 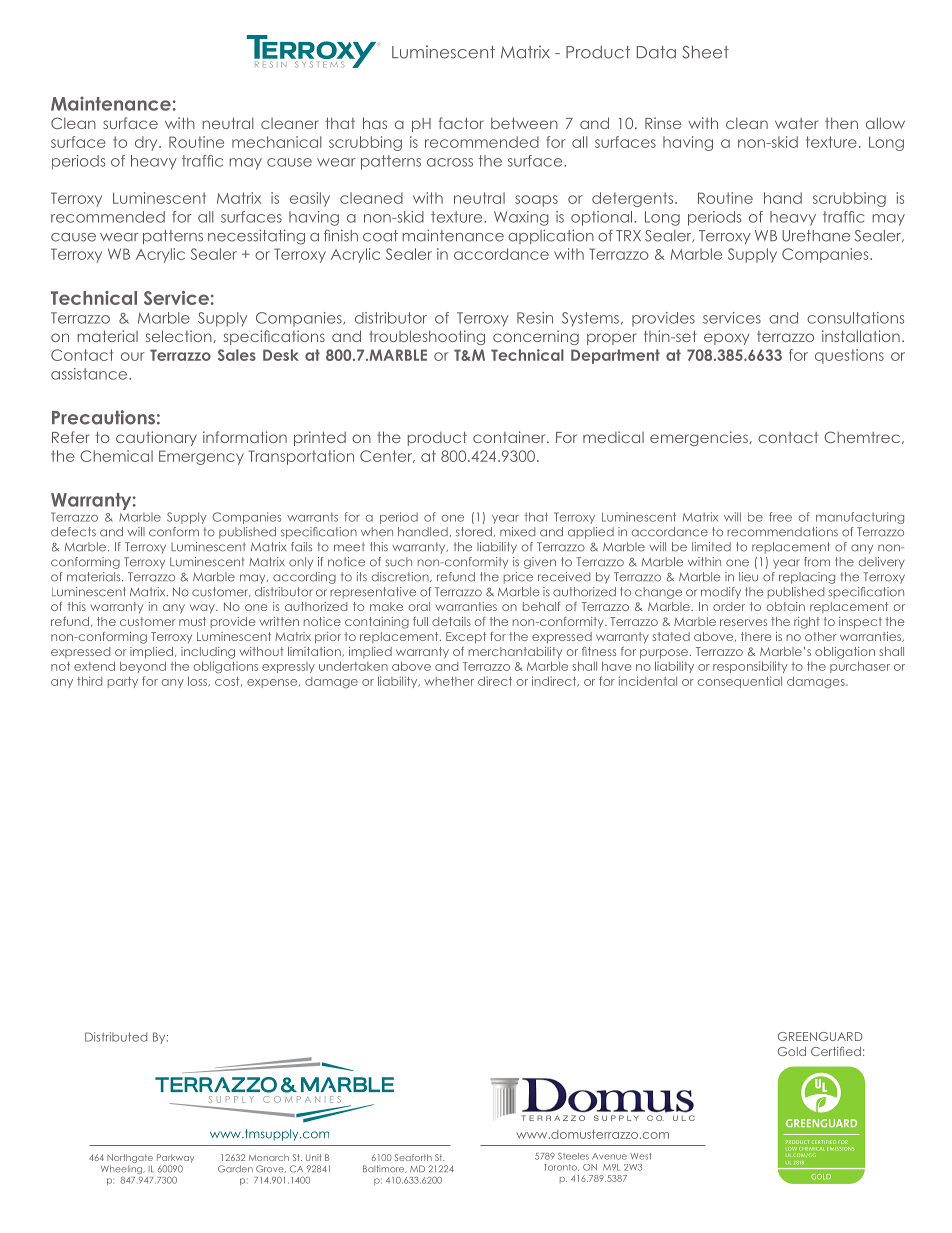 I want to click on Gold, so click(x=792, y=1051).
